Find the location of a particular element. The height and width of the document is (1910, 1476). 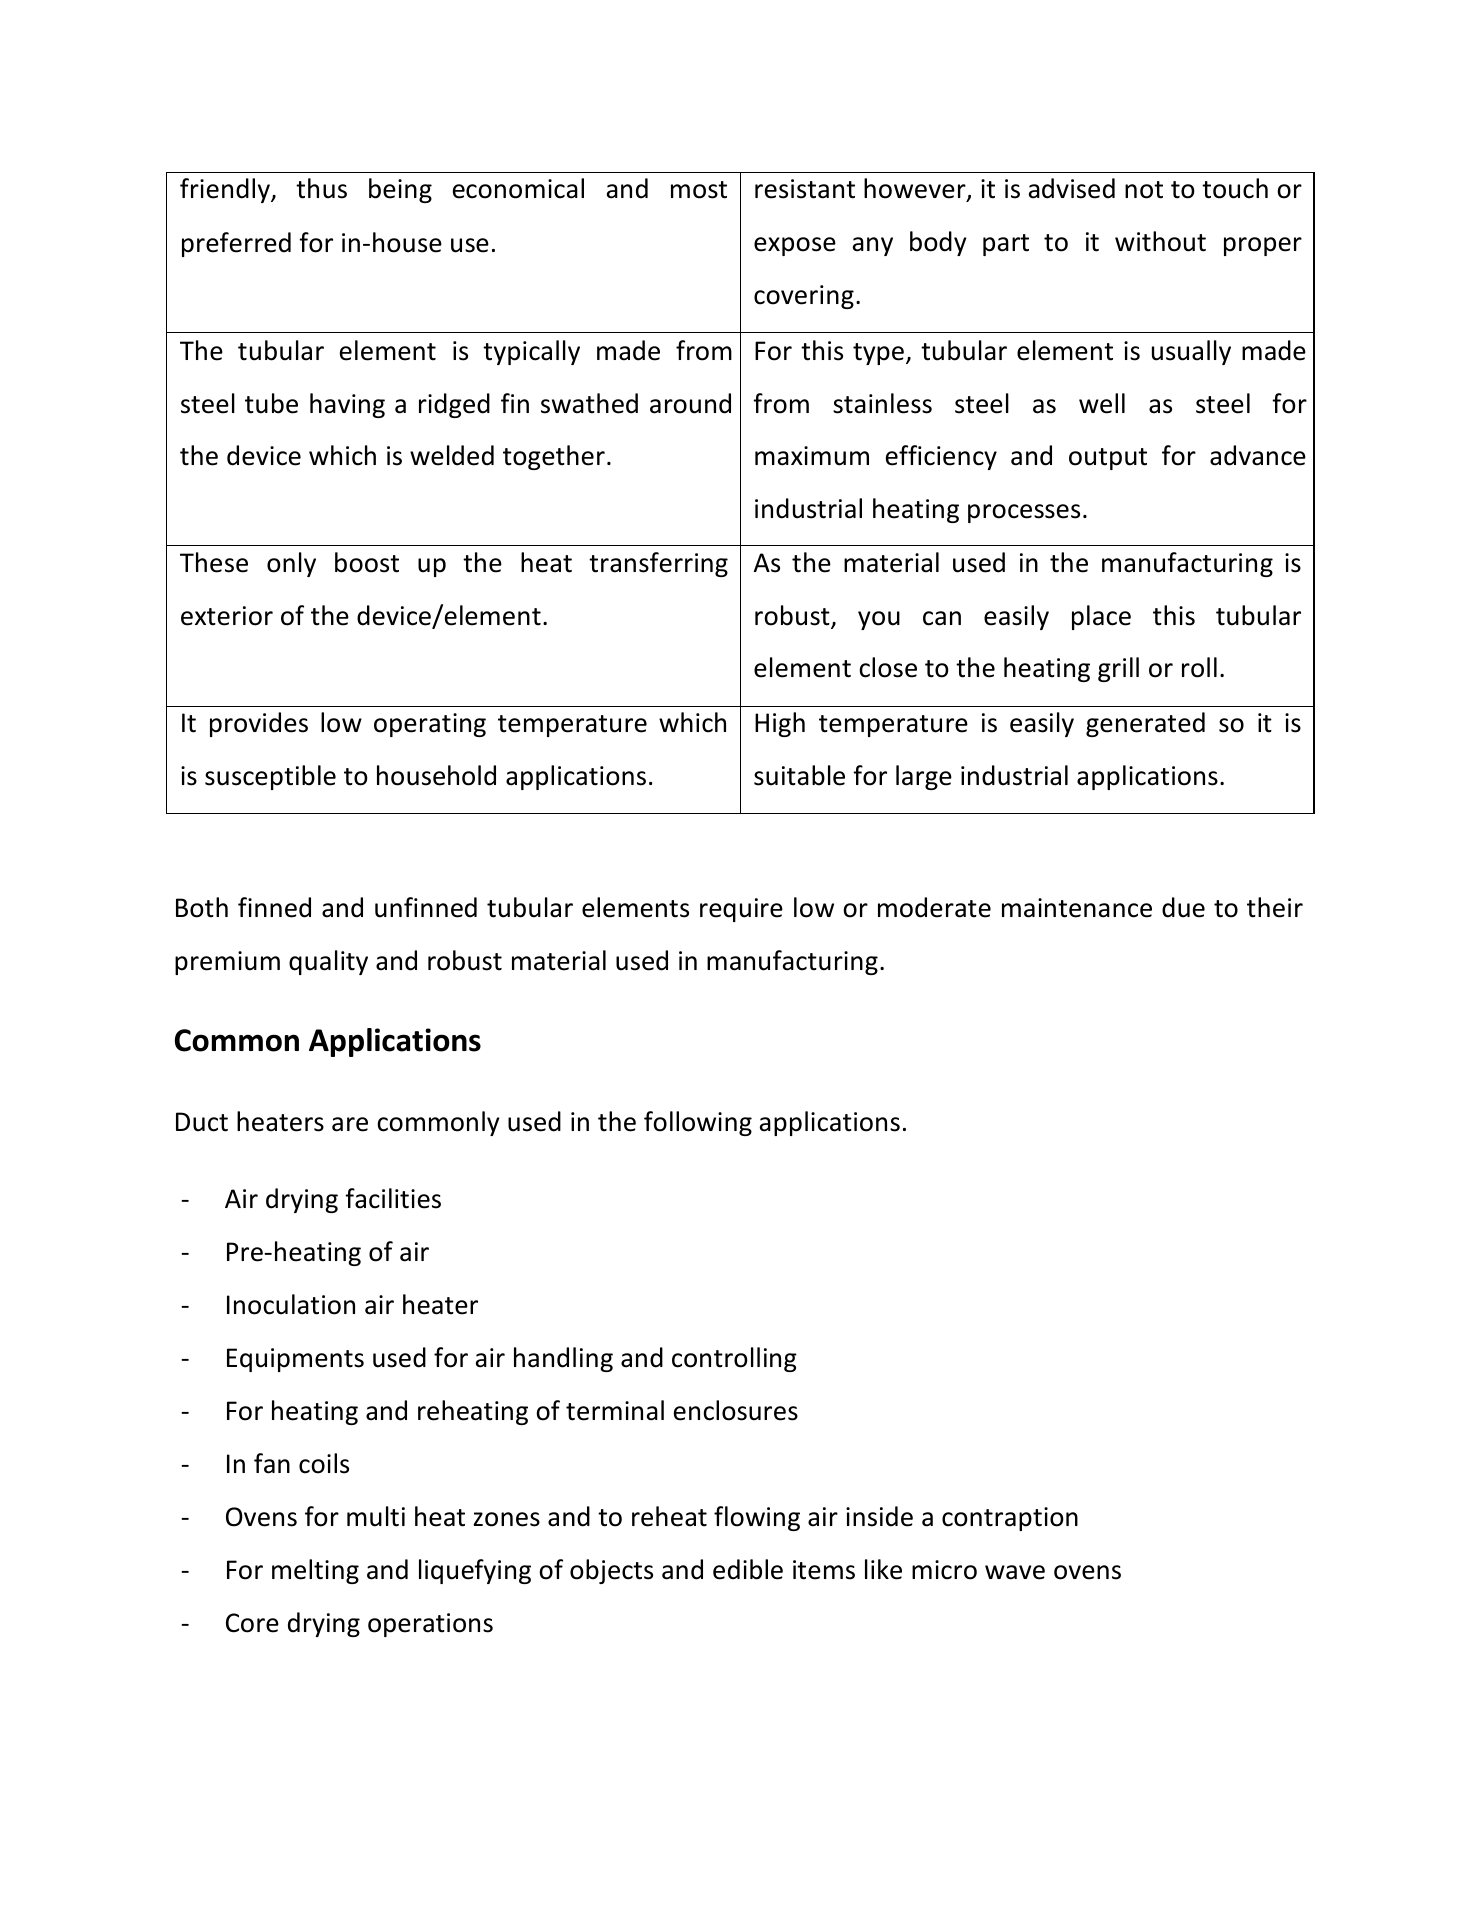

melting is located at coordinates (315, 1571).
